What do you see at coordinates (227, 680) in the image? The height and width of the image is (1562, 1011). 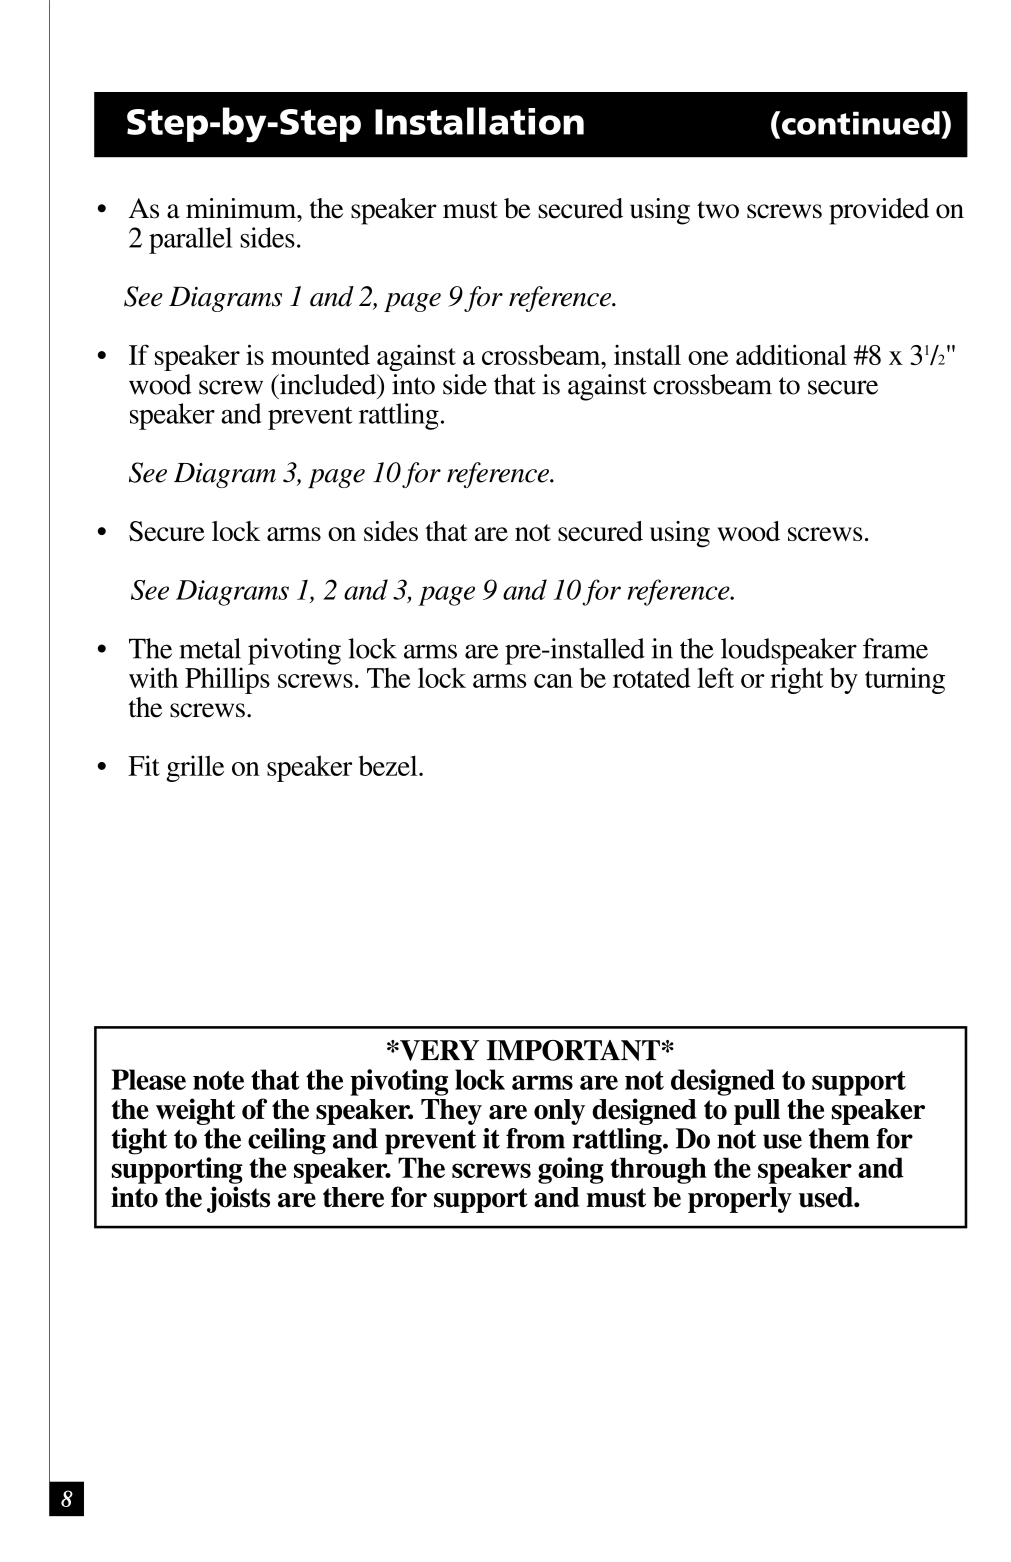 I see `Phillips` at bounding box center [227, 680].
